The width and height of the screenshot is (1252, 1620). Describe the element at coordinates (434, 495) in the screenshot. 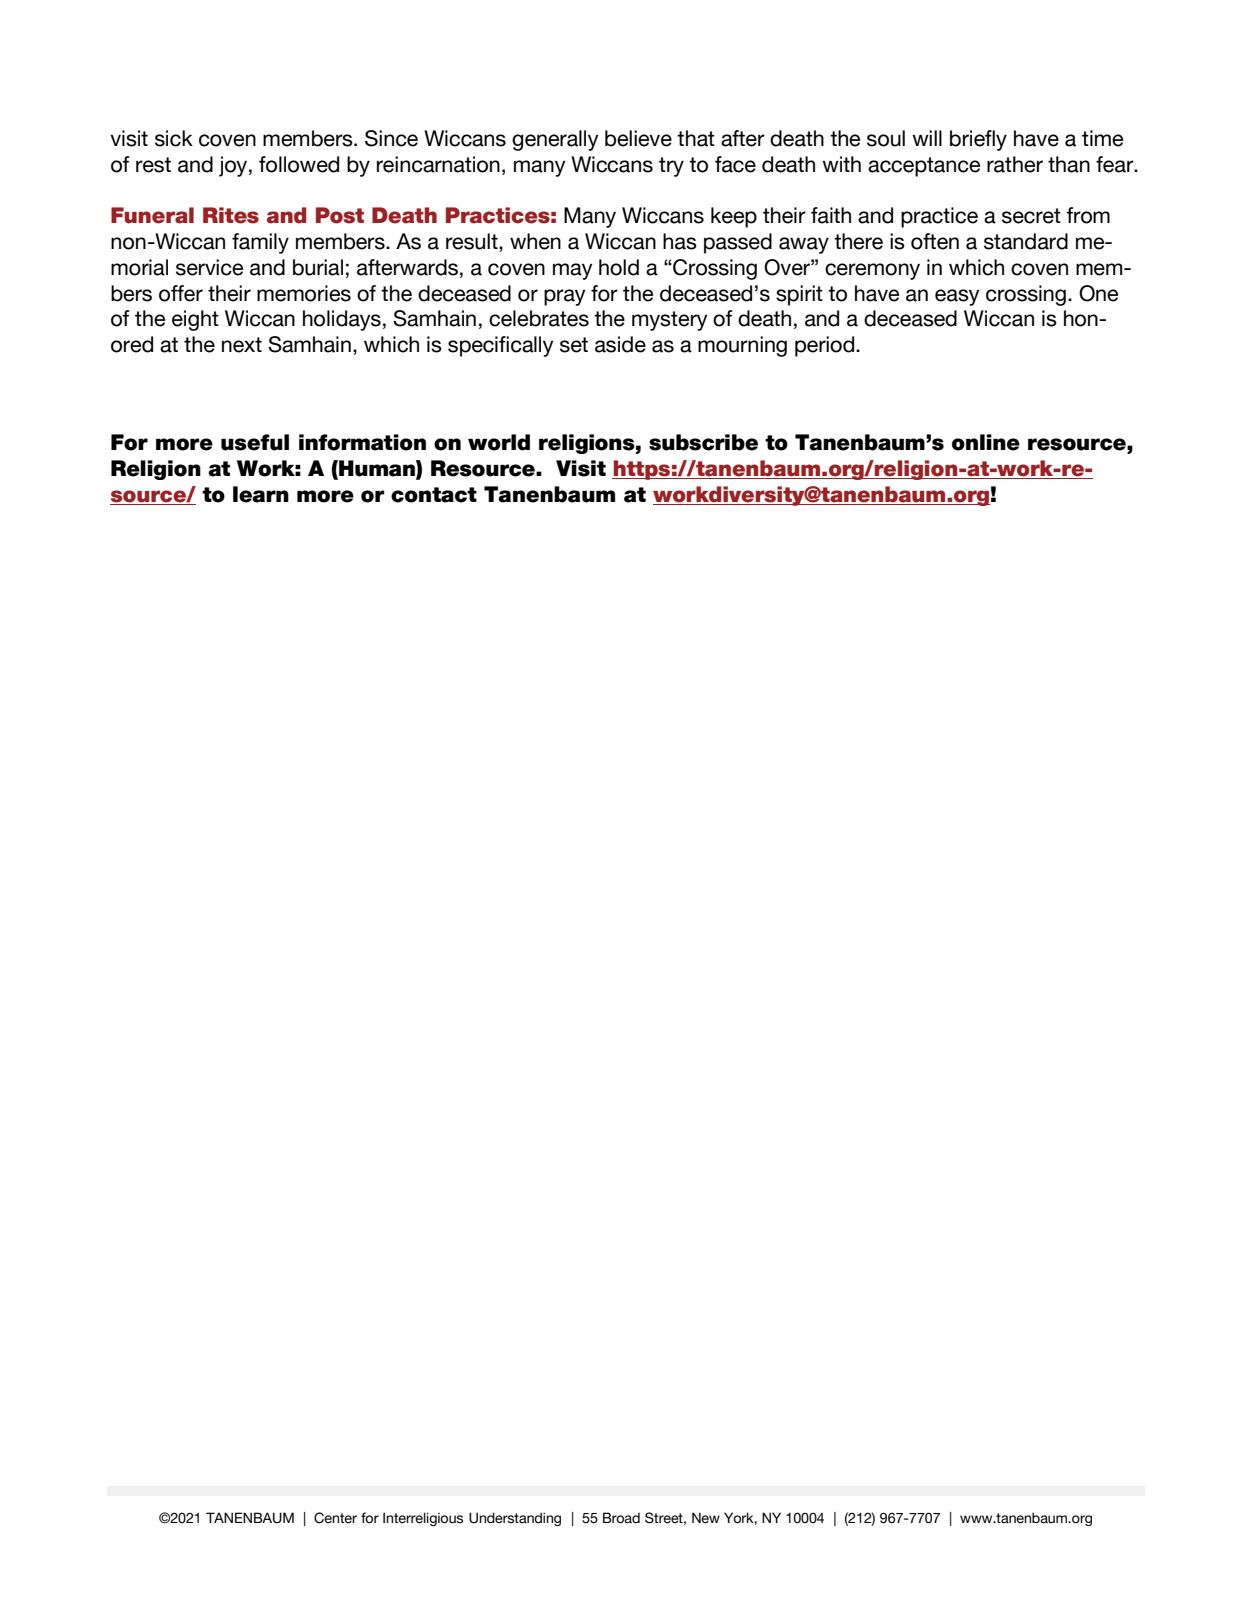

I see `contact` at that location.
